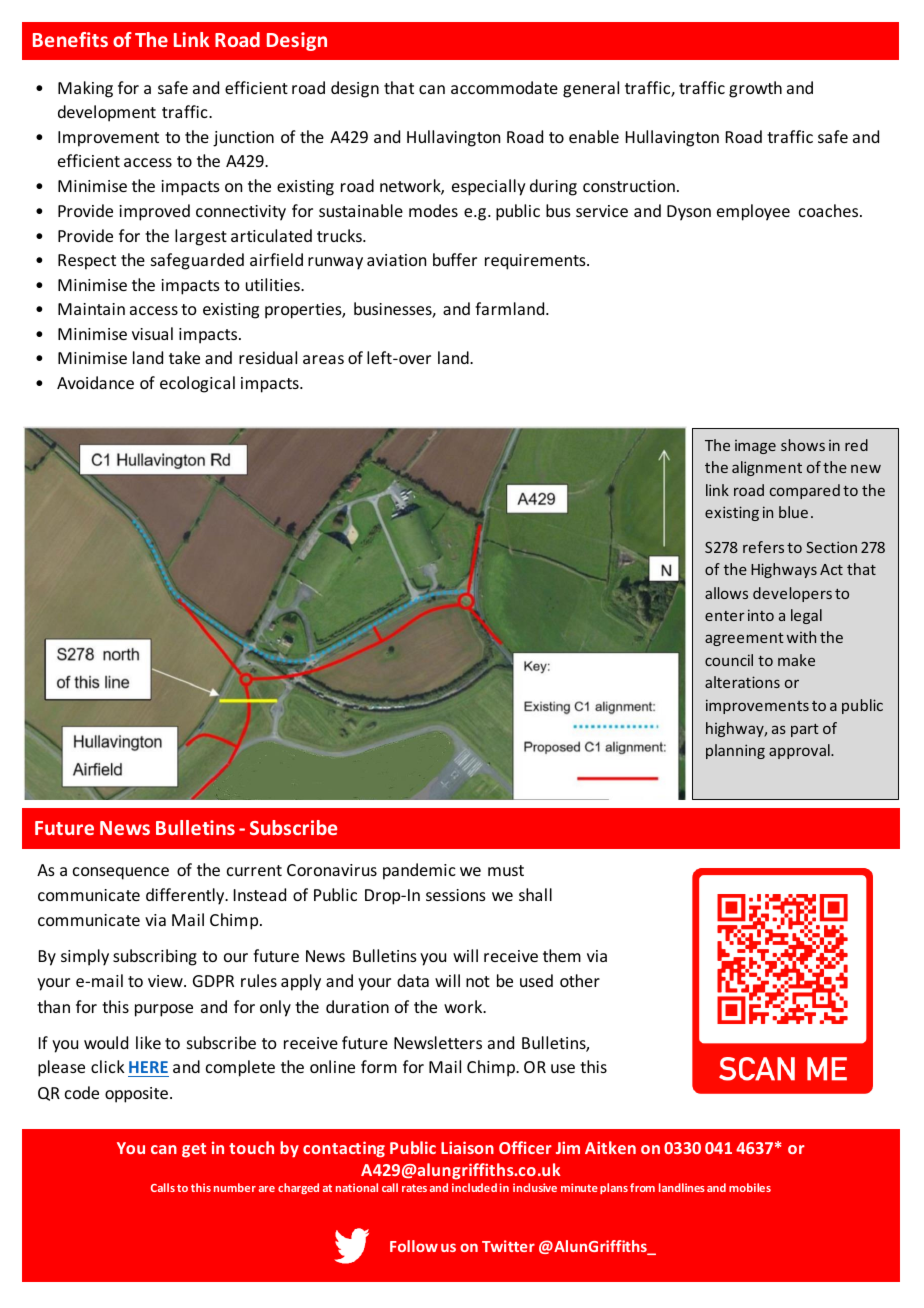  Describe the element at coordinates (107, 113) in the document. I see `development` at that location.
